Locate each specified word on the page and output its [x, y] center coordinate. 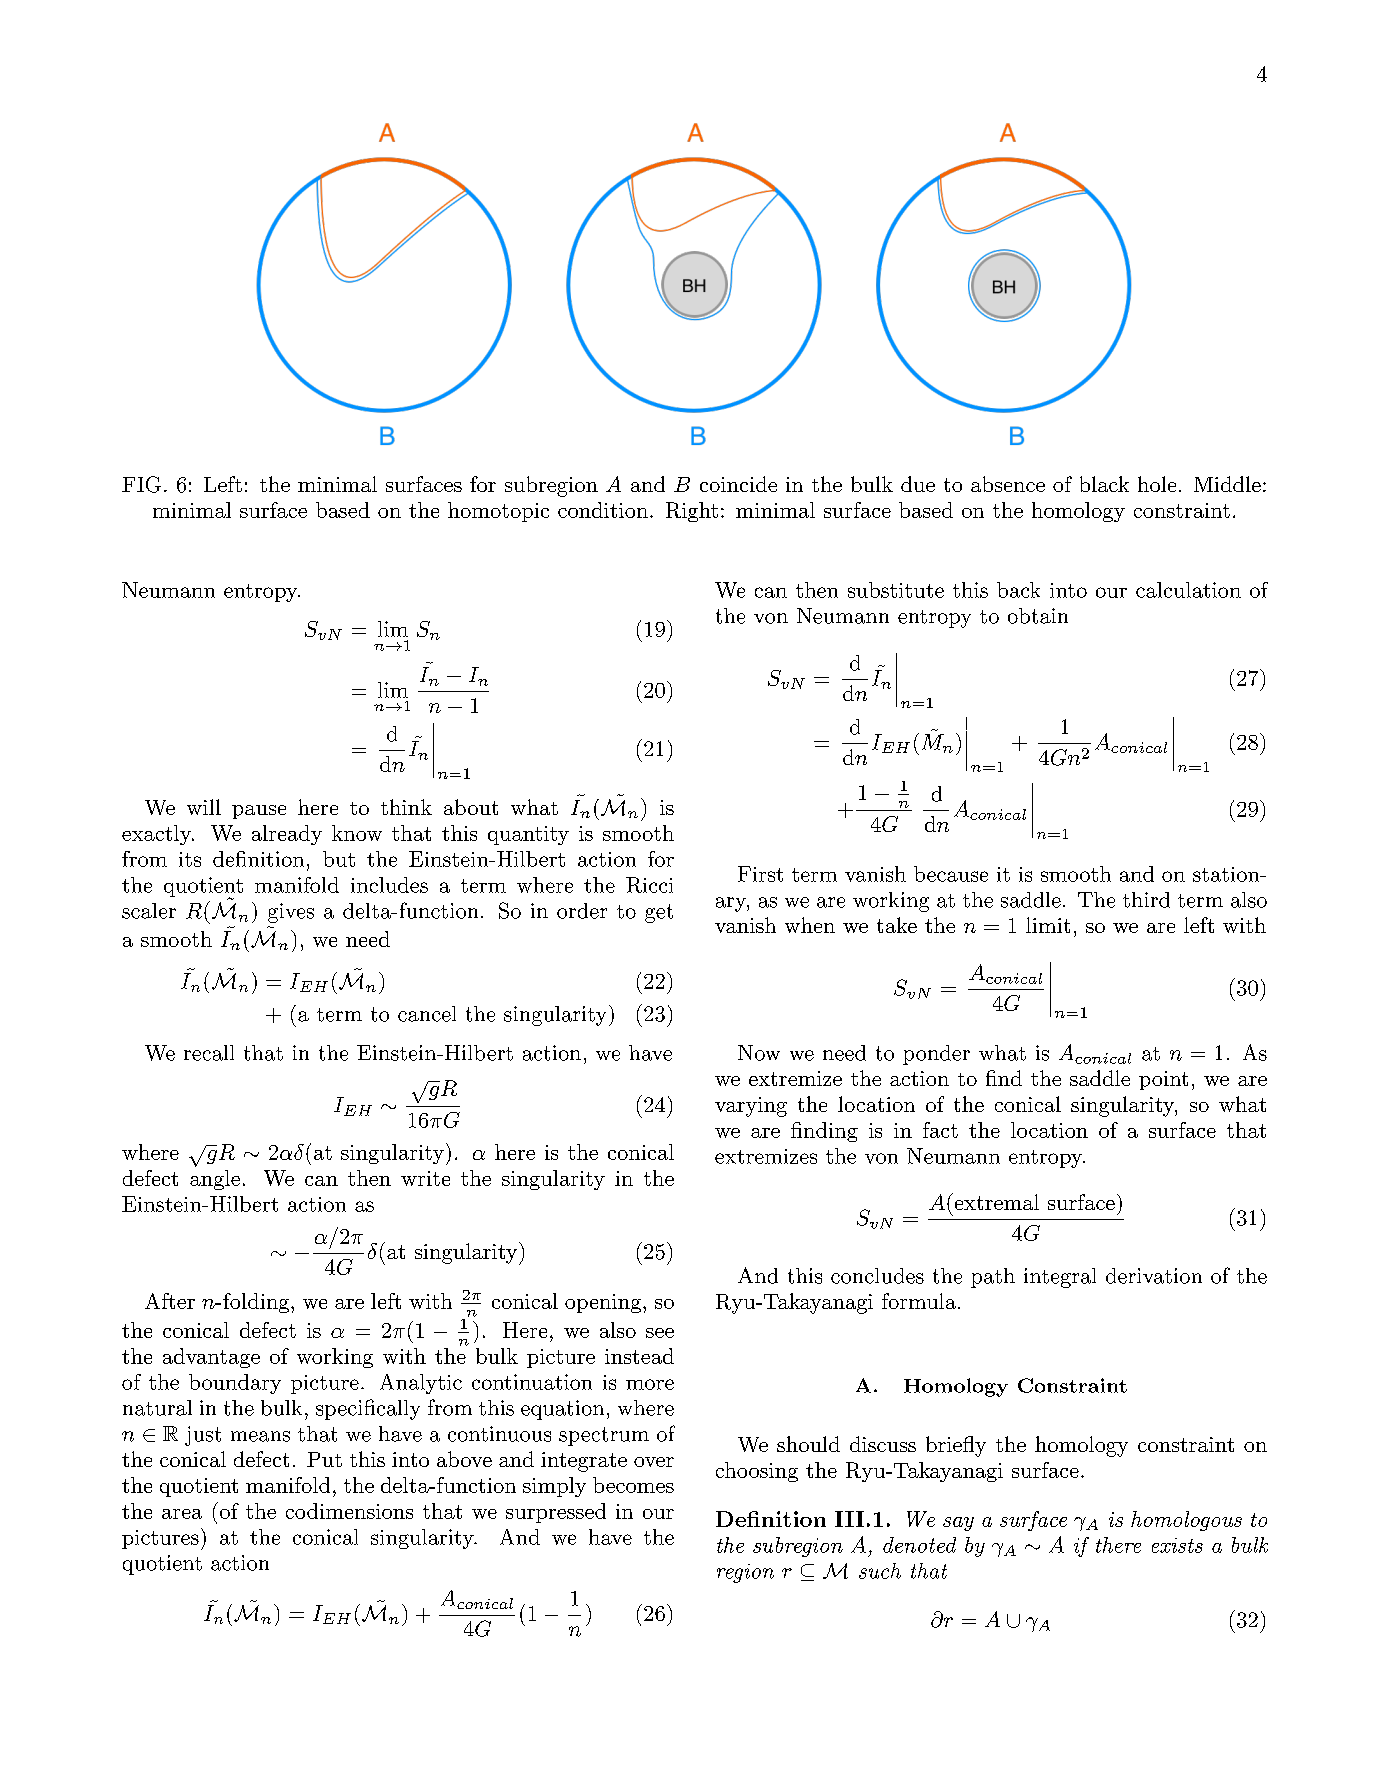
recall [209, 1053]
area [182, 1514]
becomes [633, 1485]
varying [751, 1107]
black [1104, 484]
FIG [141, 484]
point [1163, 1080]
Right [692, 512]
